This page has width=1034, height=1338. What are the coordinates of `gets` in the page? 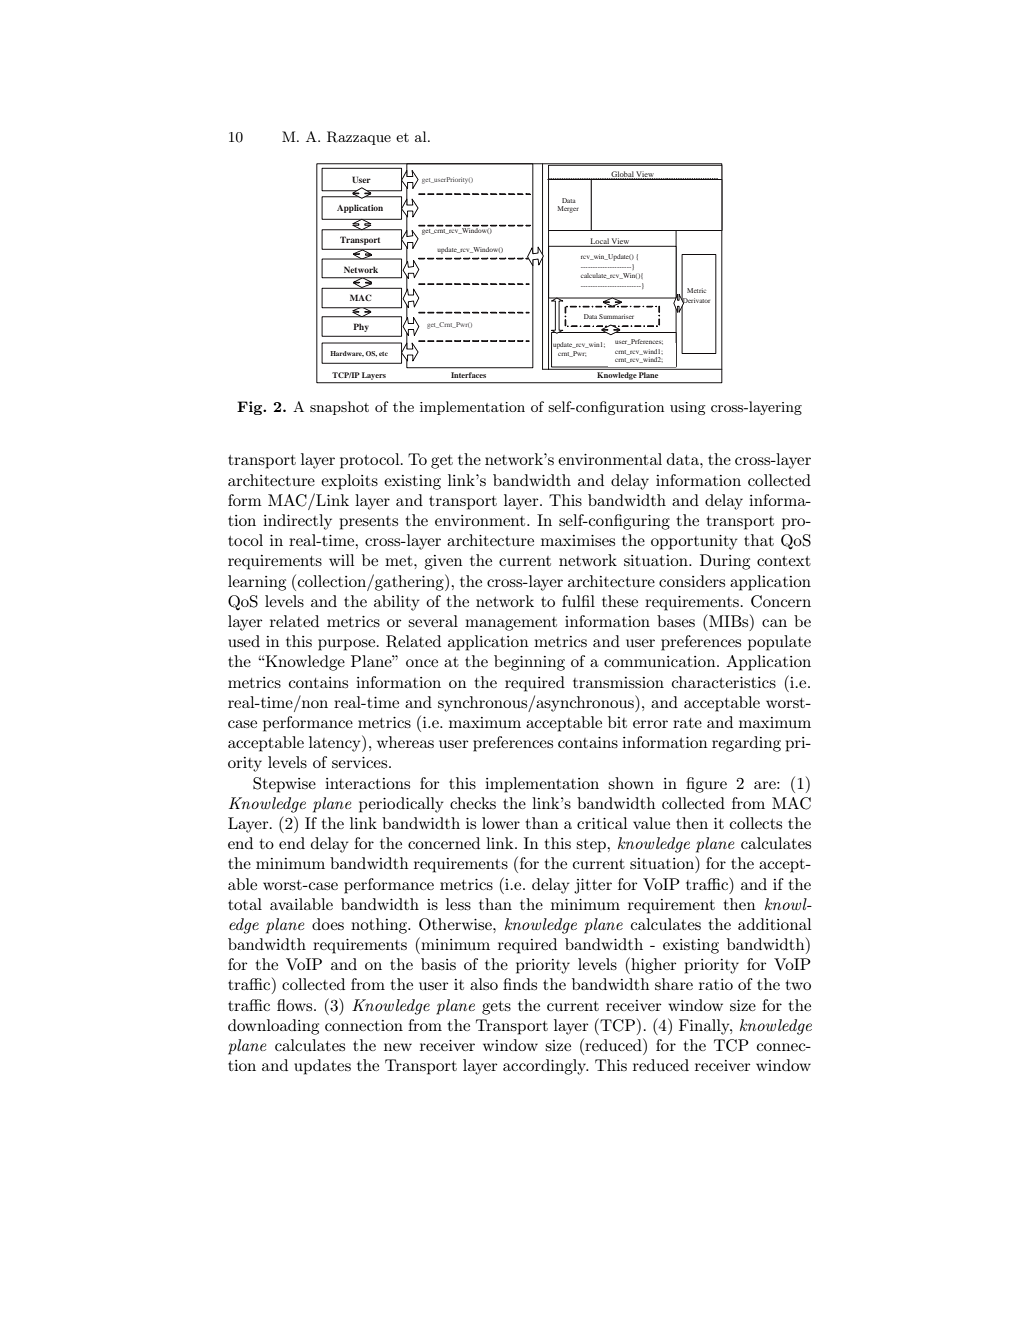 It's located at (496, 1008).
